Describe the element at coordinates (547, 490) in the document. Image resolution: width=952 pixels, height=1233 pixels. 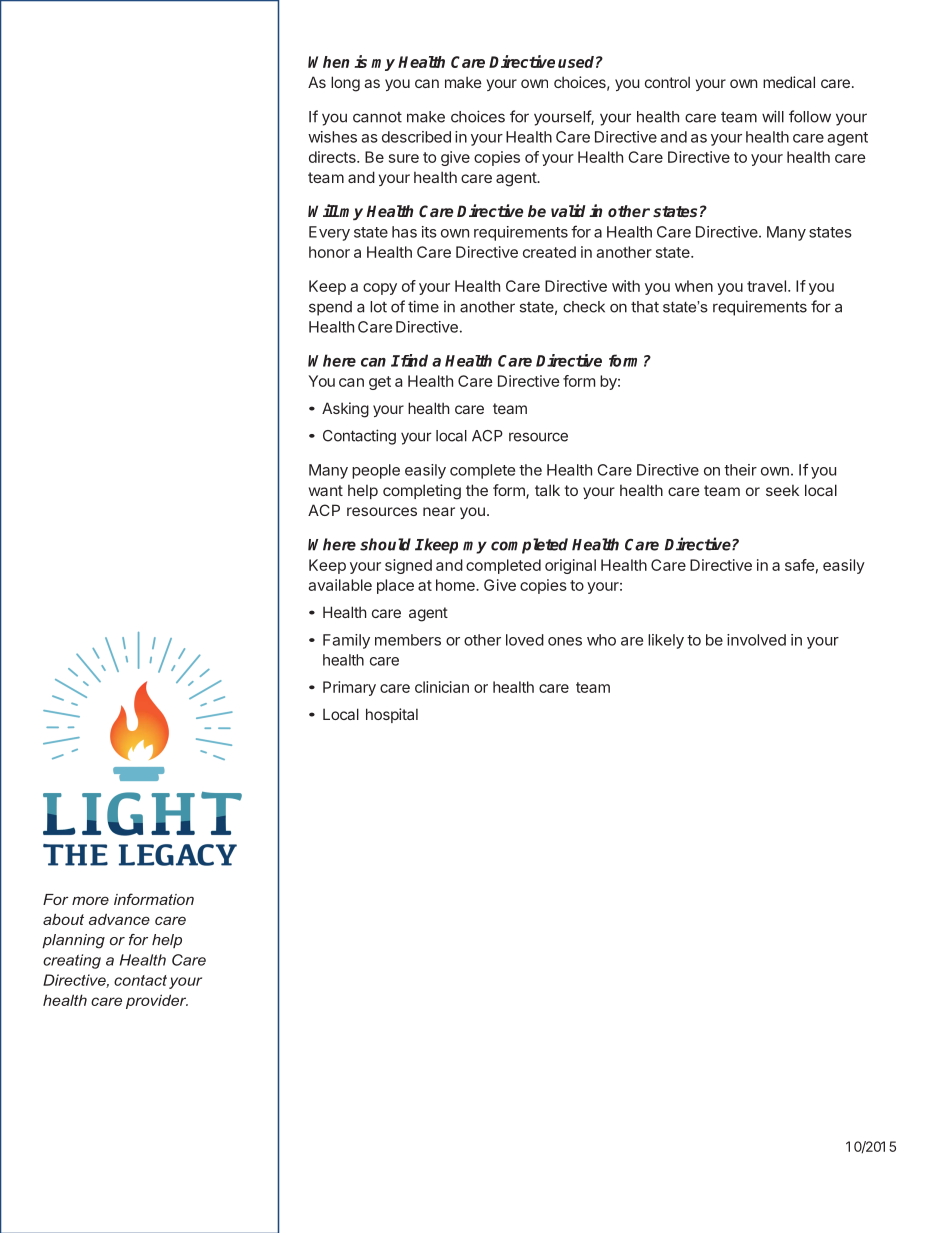
I see `talk` at that location.
